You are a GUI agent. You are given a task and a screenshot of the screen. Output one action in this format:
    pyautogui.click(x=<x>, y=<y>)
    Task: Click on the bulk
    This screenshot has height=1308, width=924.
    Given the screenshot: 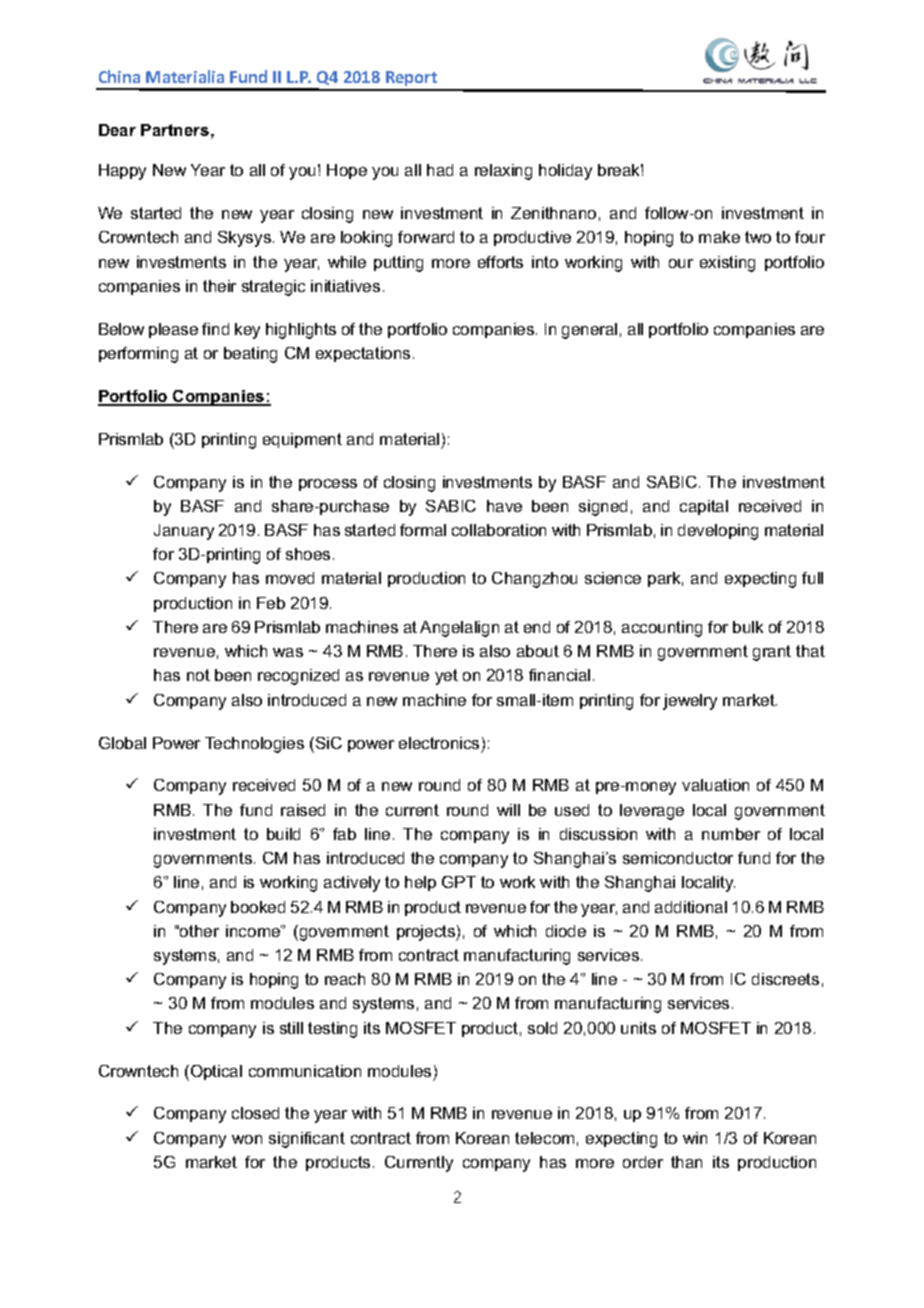 What is the action you would take?
    pyautogui.click(x=748, y=627)
